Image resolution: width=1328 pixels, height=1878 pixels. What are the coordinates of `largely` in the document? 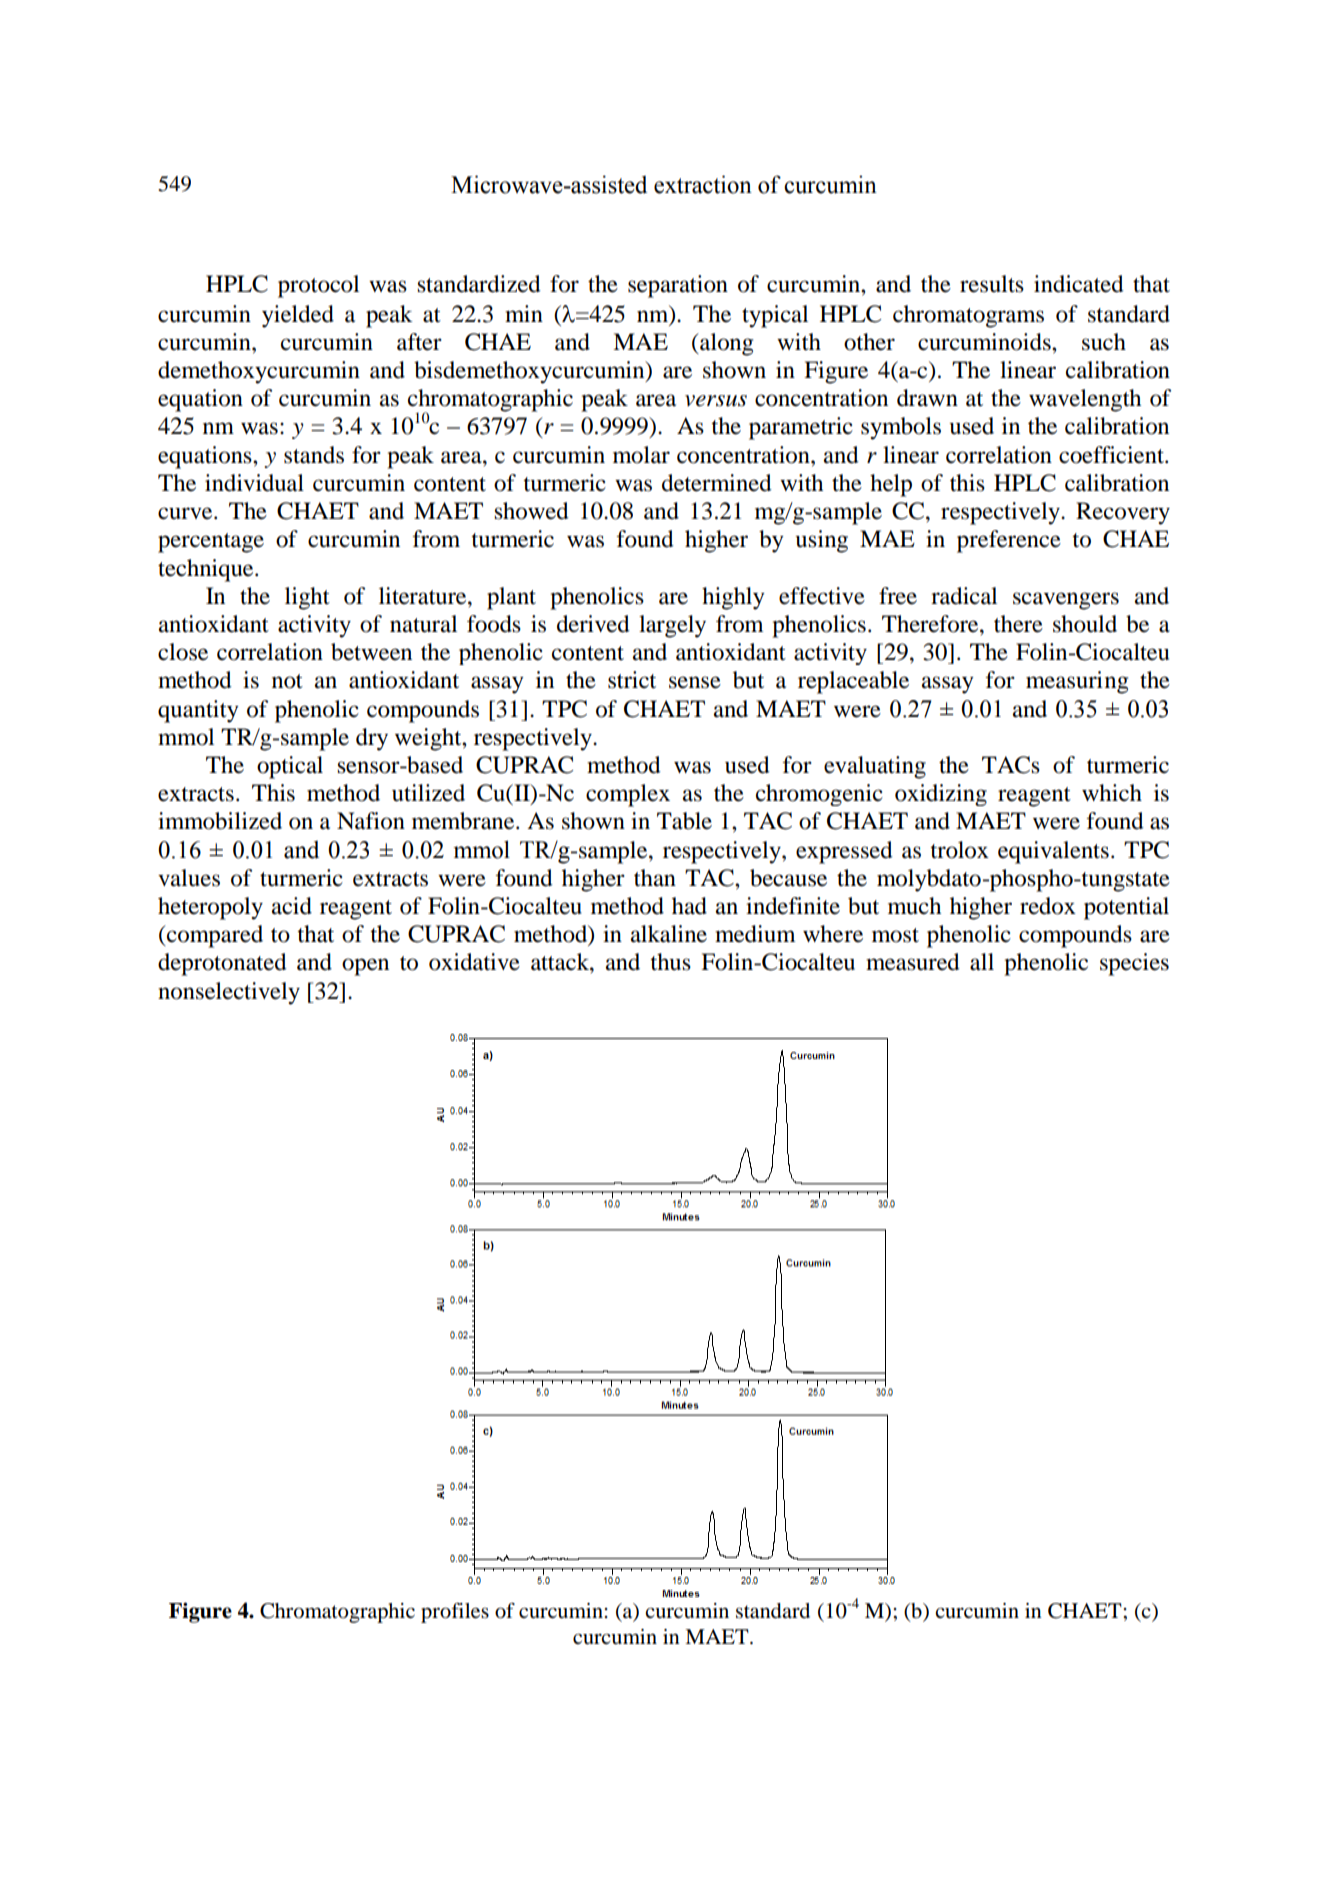 It's located at (672, 626).
